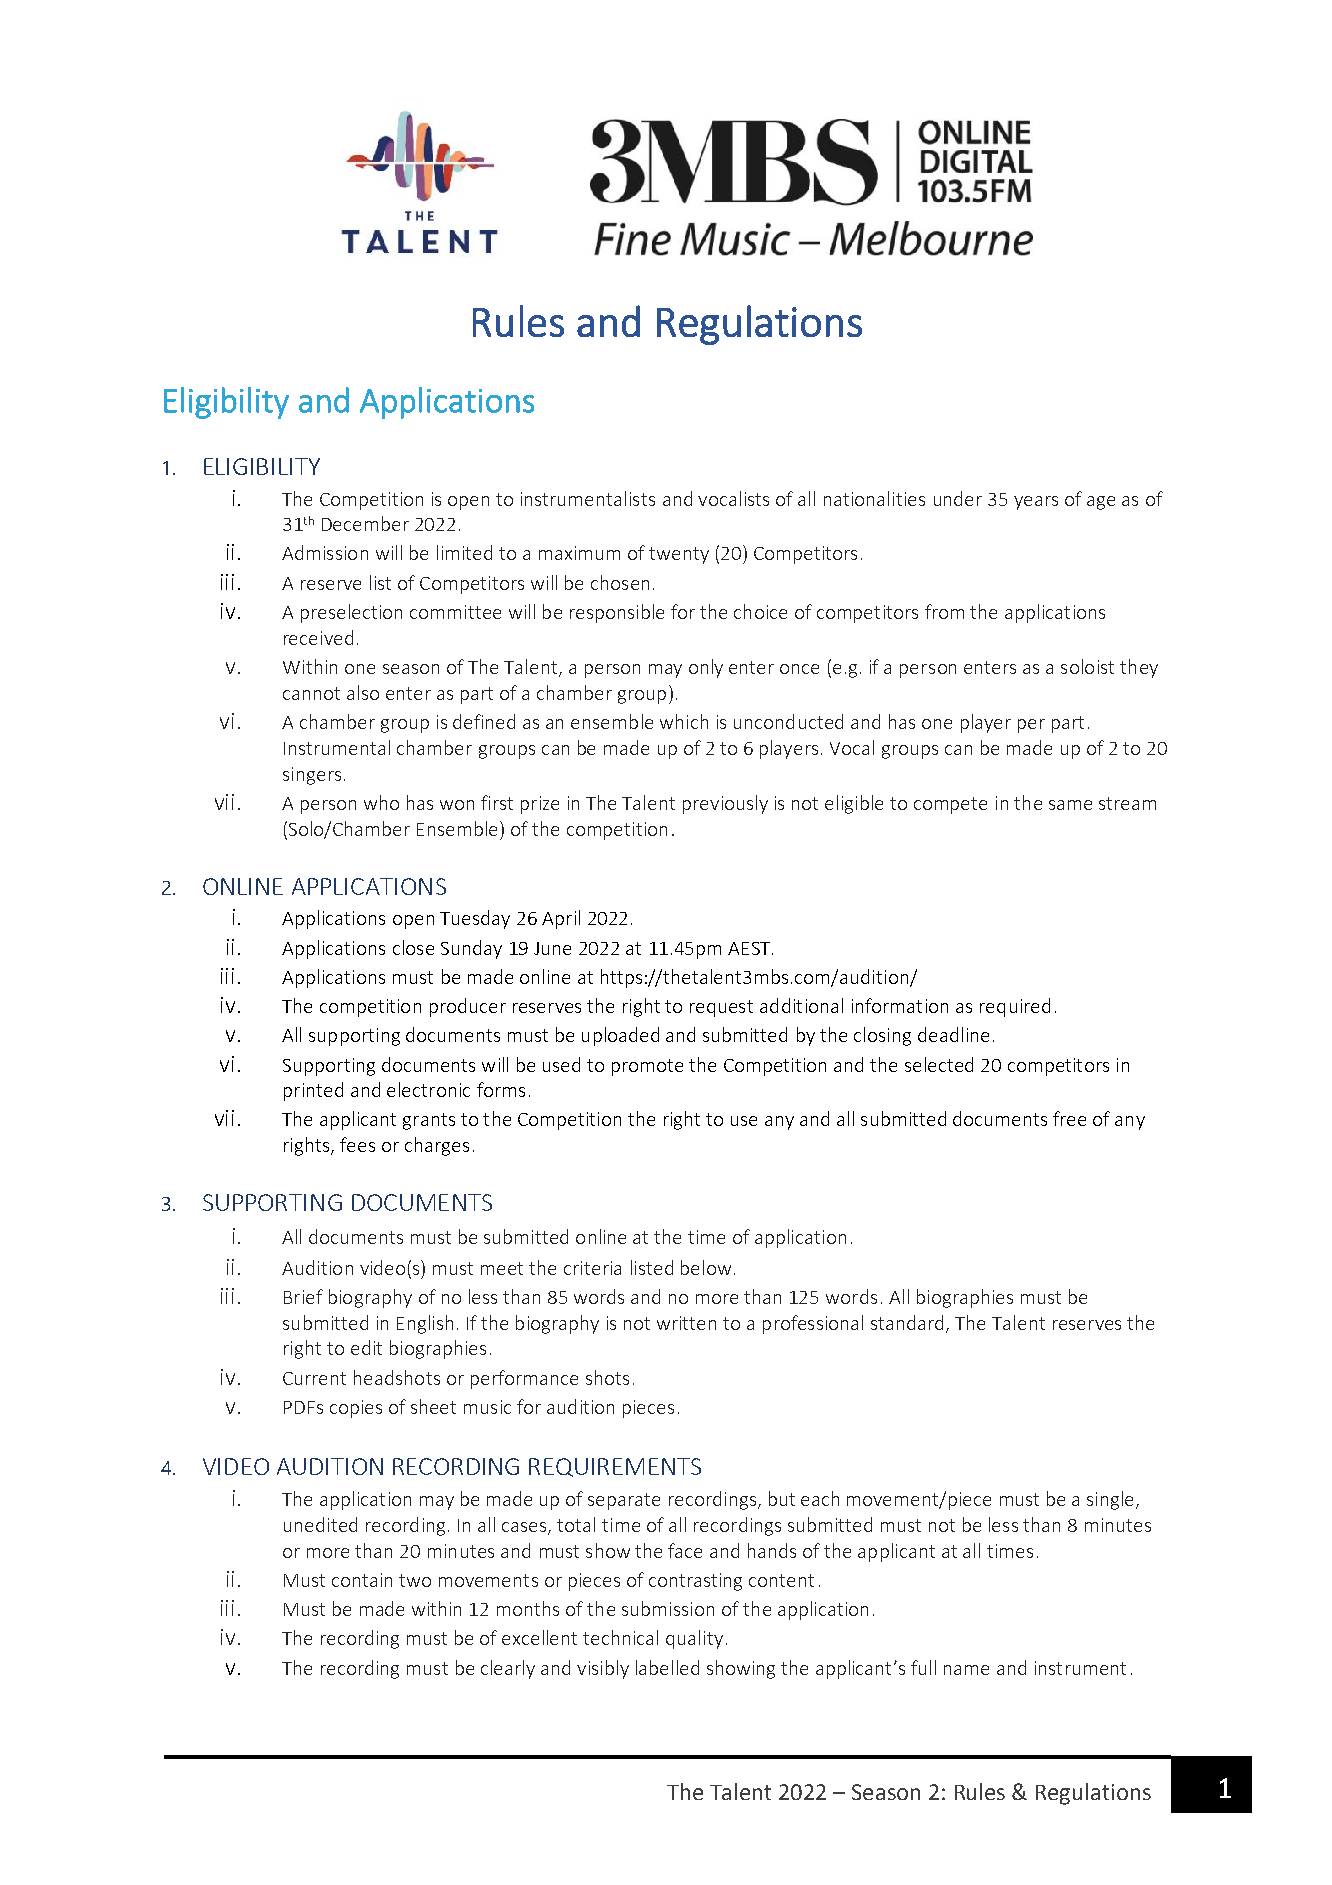 Image resolution: width=1332 pixels, height=1885 pixels. What do you see at coordinates (966, 1670) in the document?
I see `name` at bounding box center [966, 1670].
